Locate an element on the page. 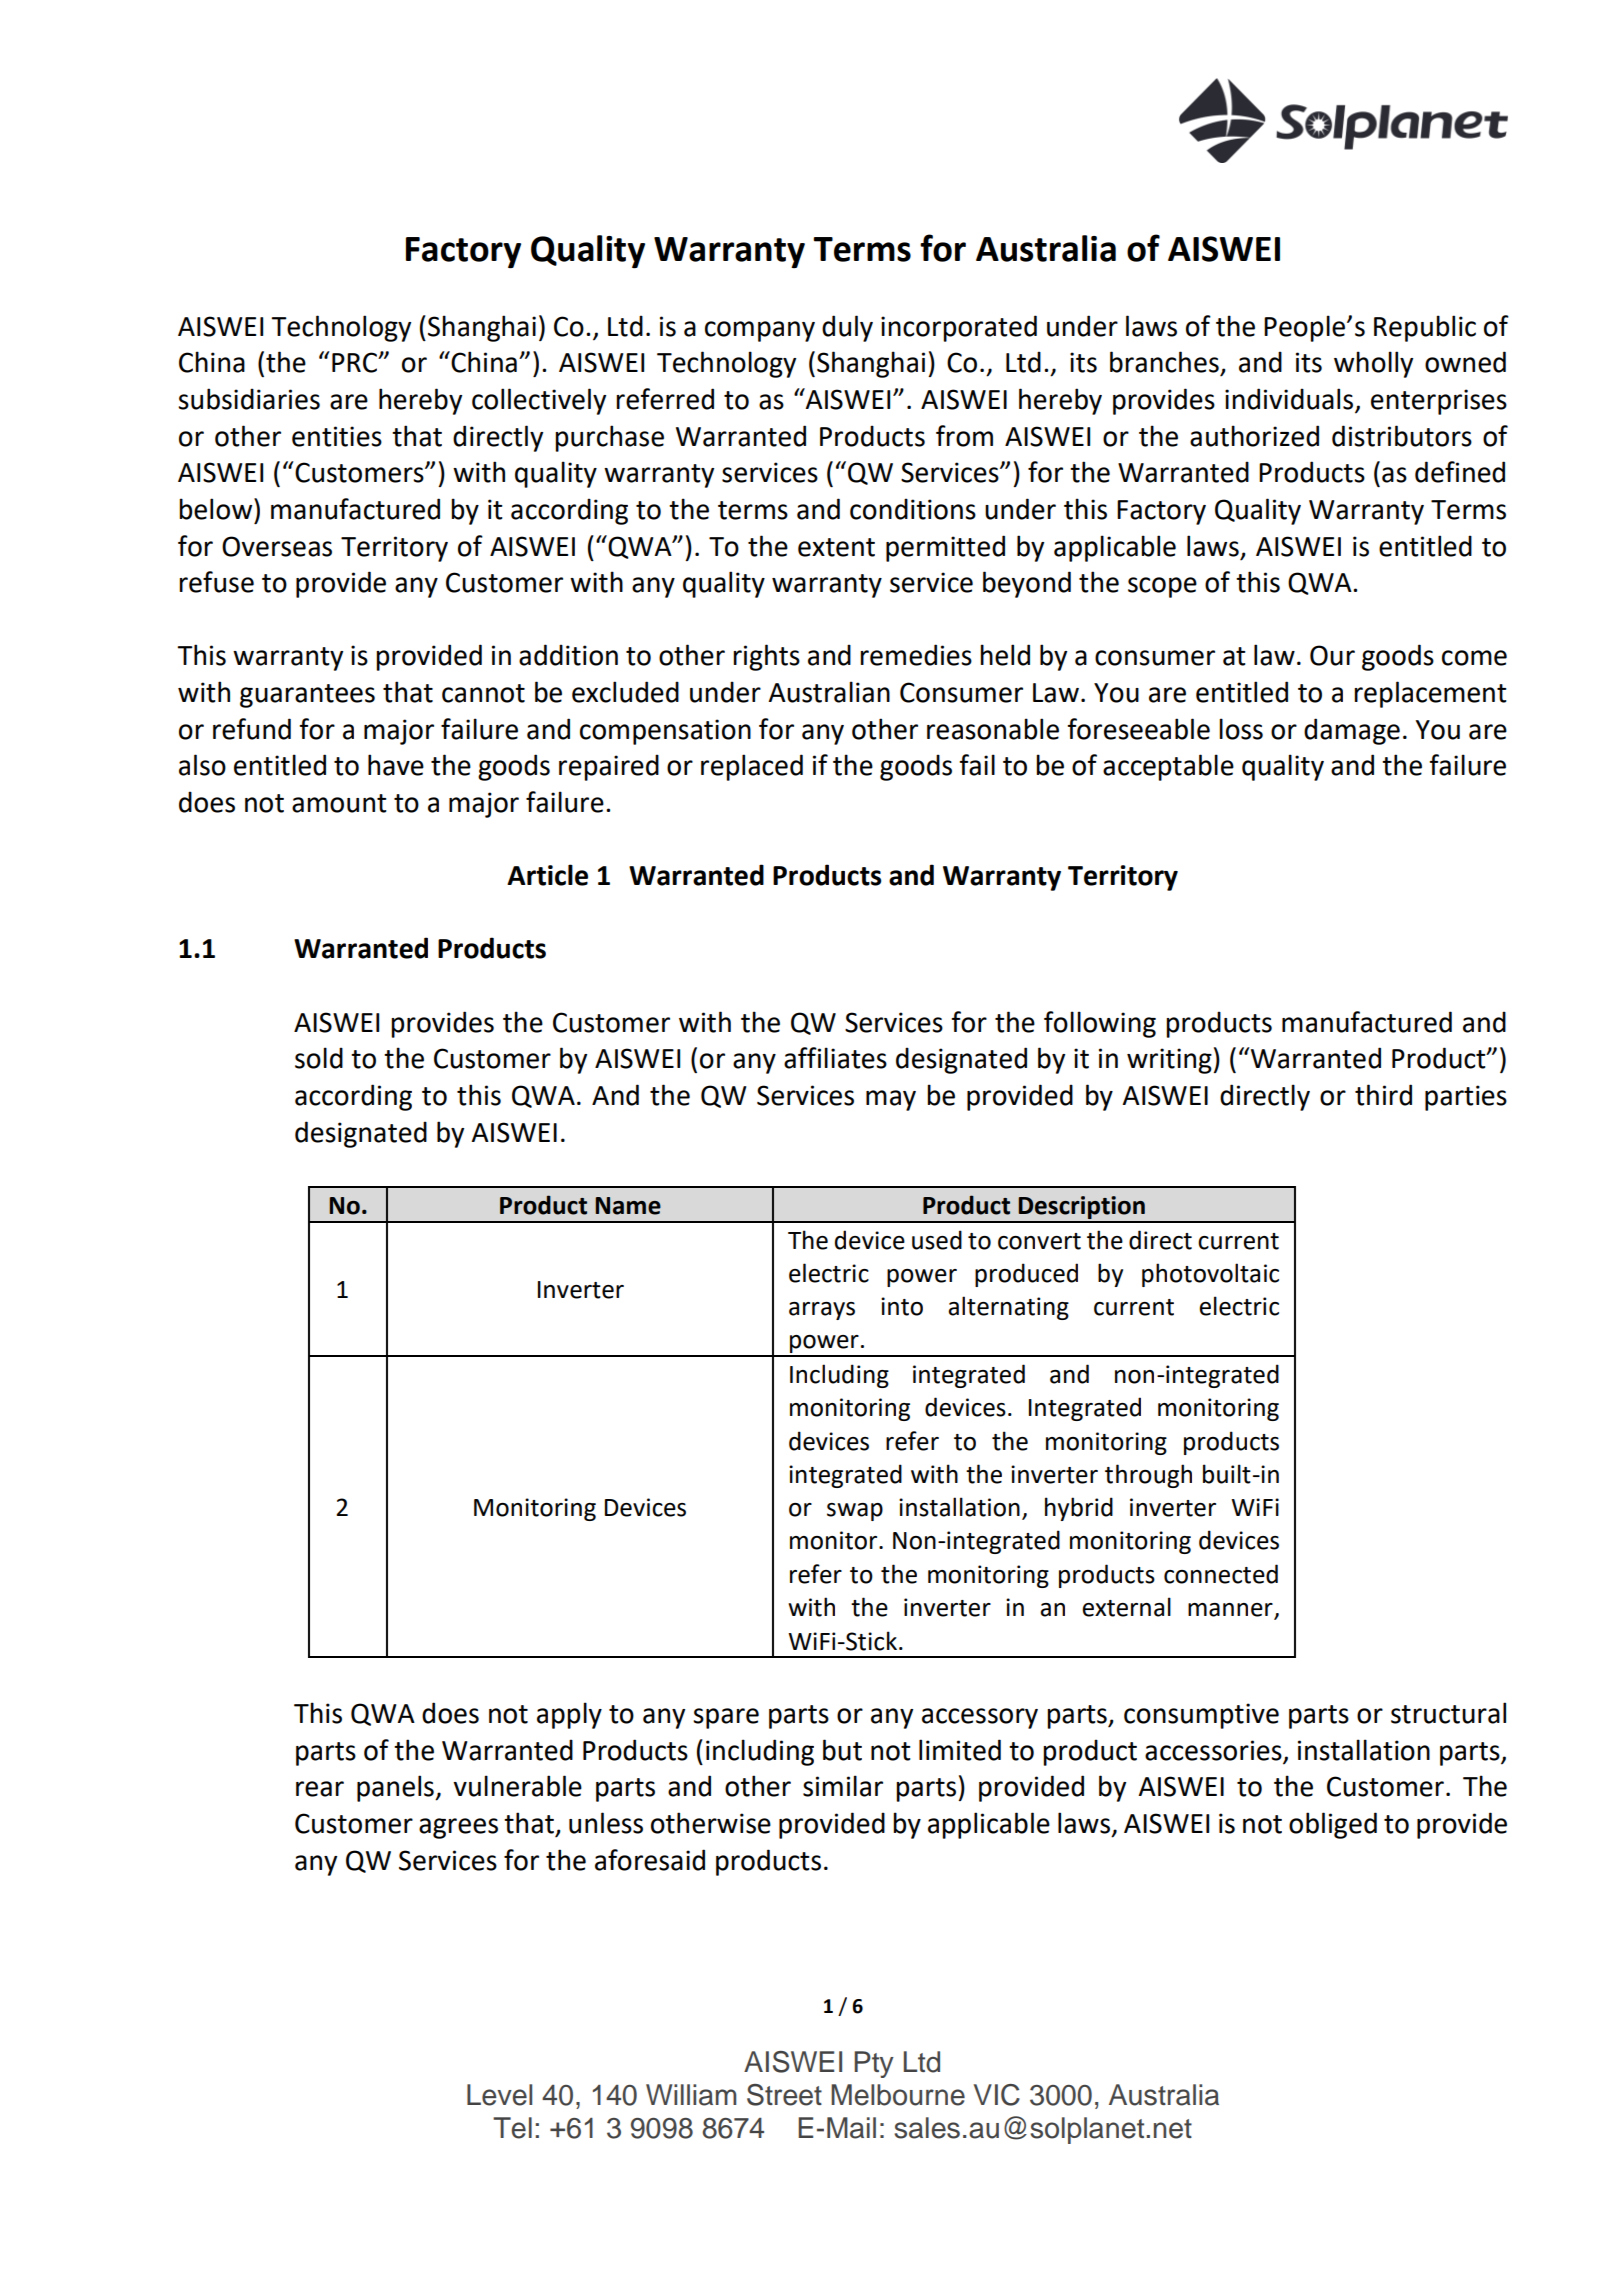 The image size is (1624, 2296). Level is located at coordinates (499, 2095).
